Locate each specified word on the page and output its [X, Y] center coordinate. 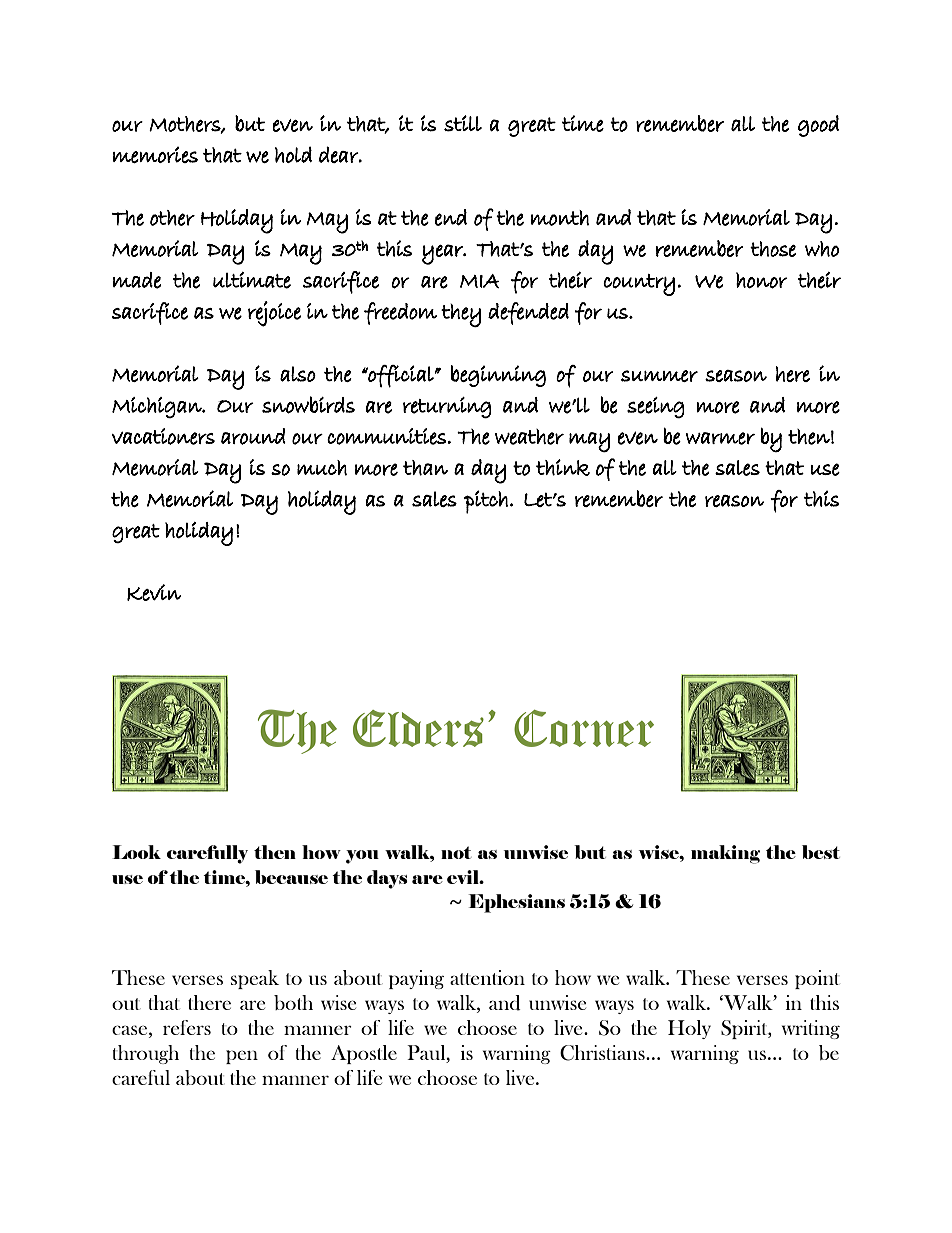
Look [136, 852]
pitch [485, 502]
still [463, 123]
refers [187, 1027]
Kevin [154, 592]
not [456, 852]
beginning [498, 376]
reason [734, 501]
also [298, 374]
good [818, 126]
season [736, 376]
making [725, 854]
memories [155, 154]
